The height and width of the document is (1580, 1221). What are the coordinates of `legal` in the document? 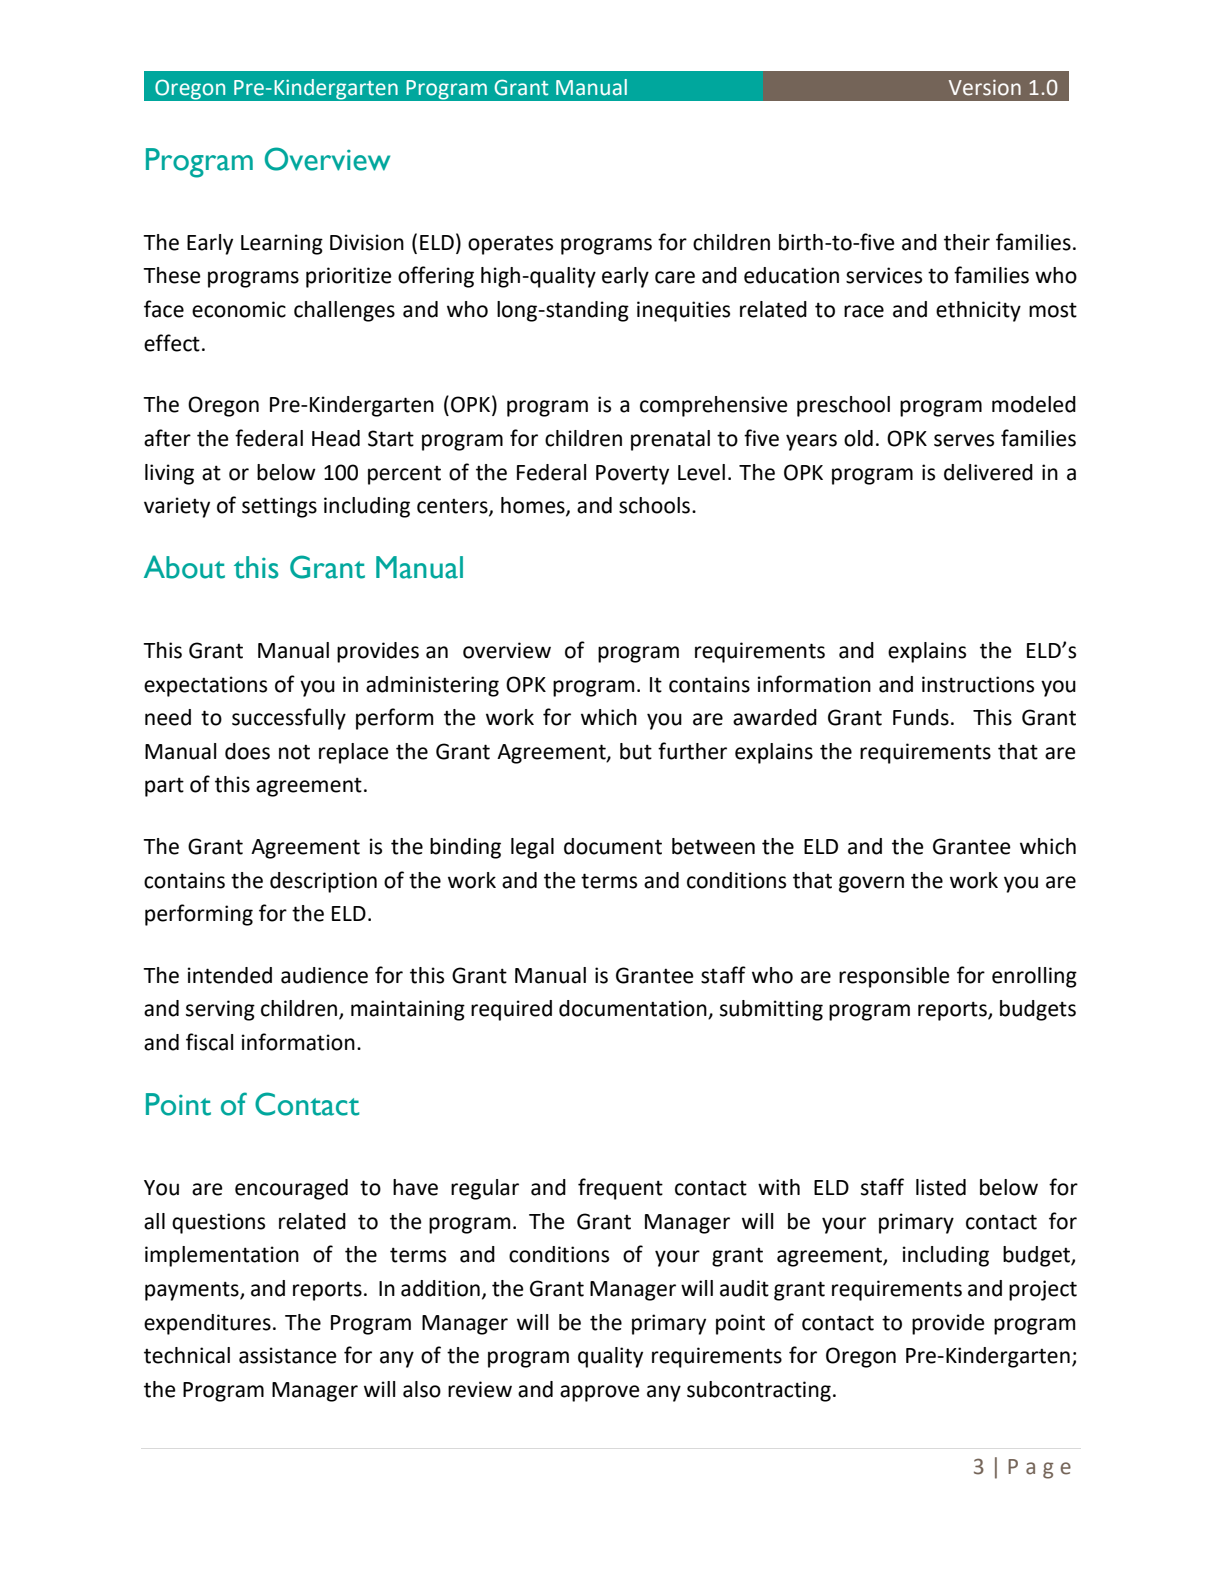 It's located at (532, 848).
